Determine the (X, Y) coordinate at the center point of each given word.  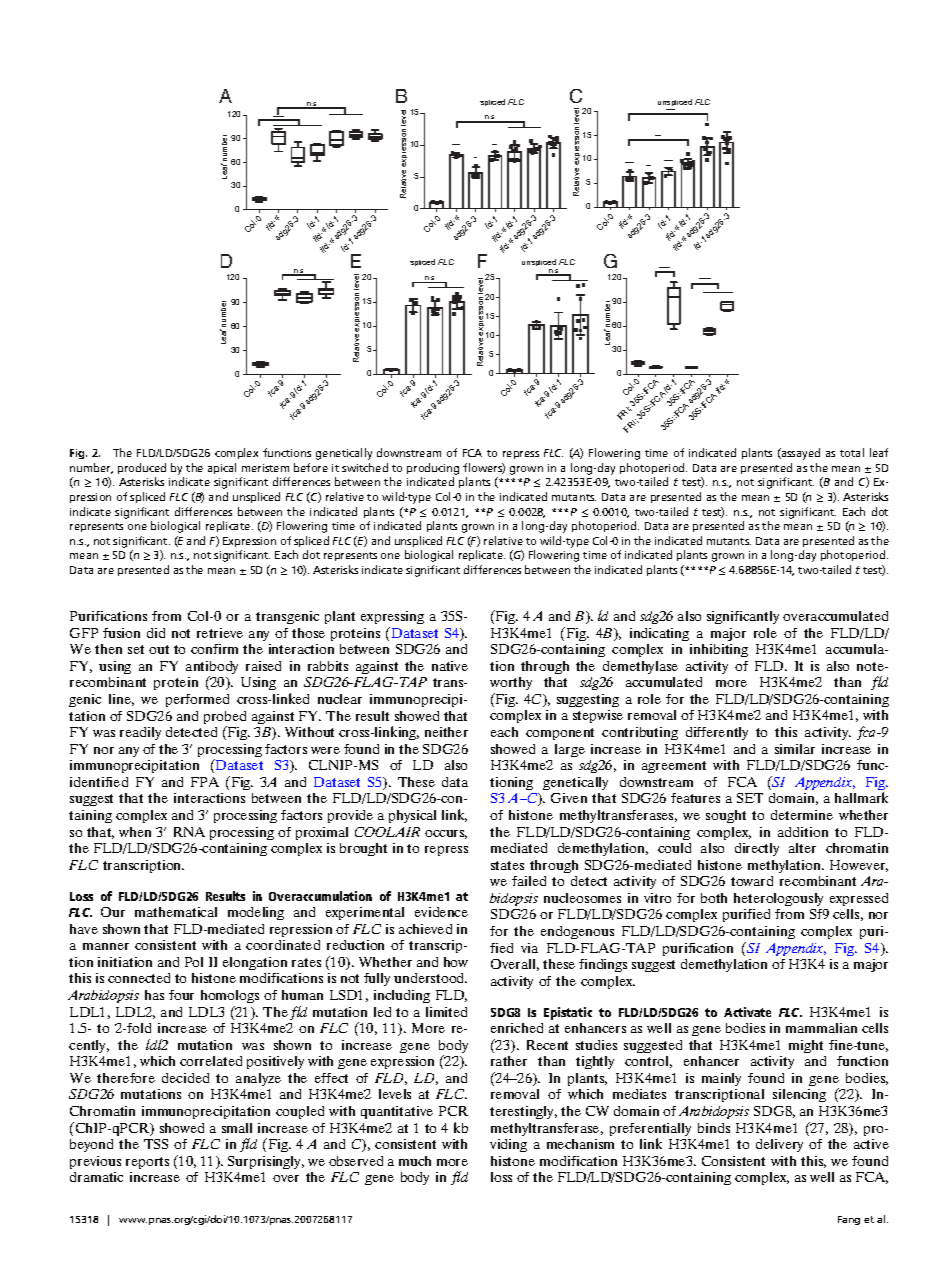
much (415, 1161)
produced (142, 468)
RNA (189, 832)
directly (757, 849)
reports (147, 1163)
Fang (849, 1220)
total (852, 452)
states (507, 865)
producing (433, 469)
